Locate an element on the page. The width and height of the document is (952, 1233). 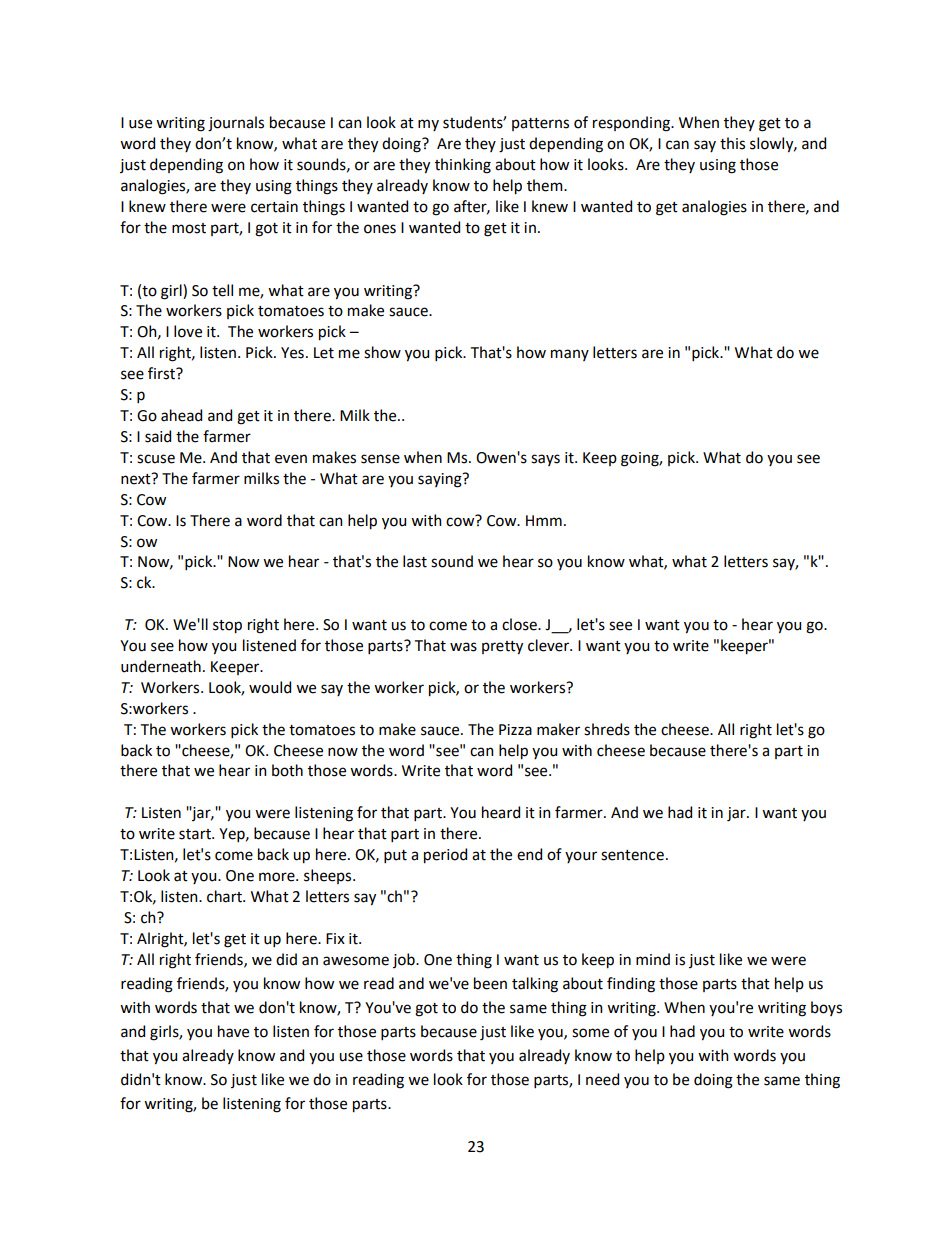
sentence is located at coordinates (632, 855).
